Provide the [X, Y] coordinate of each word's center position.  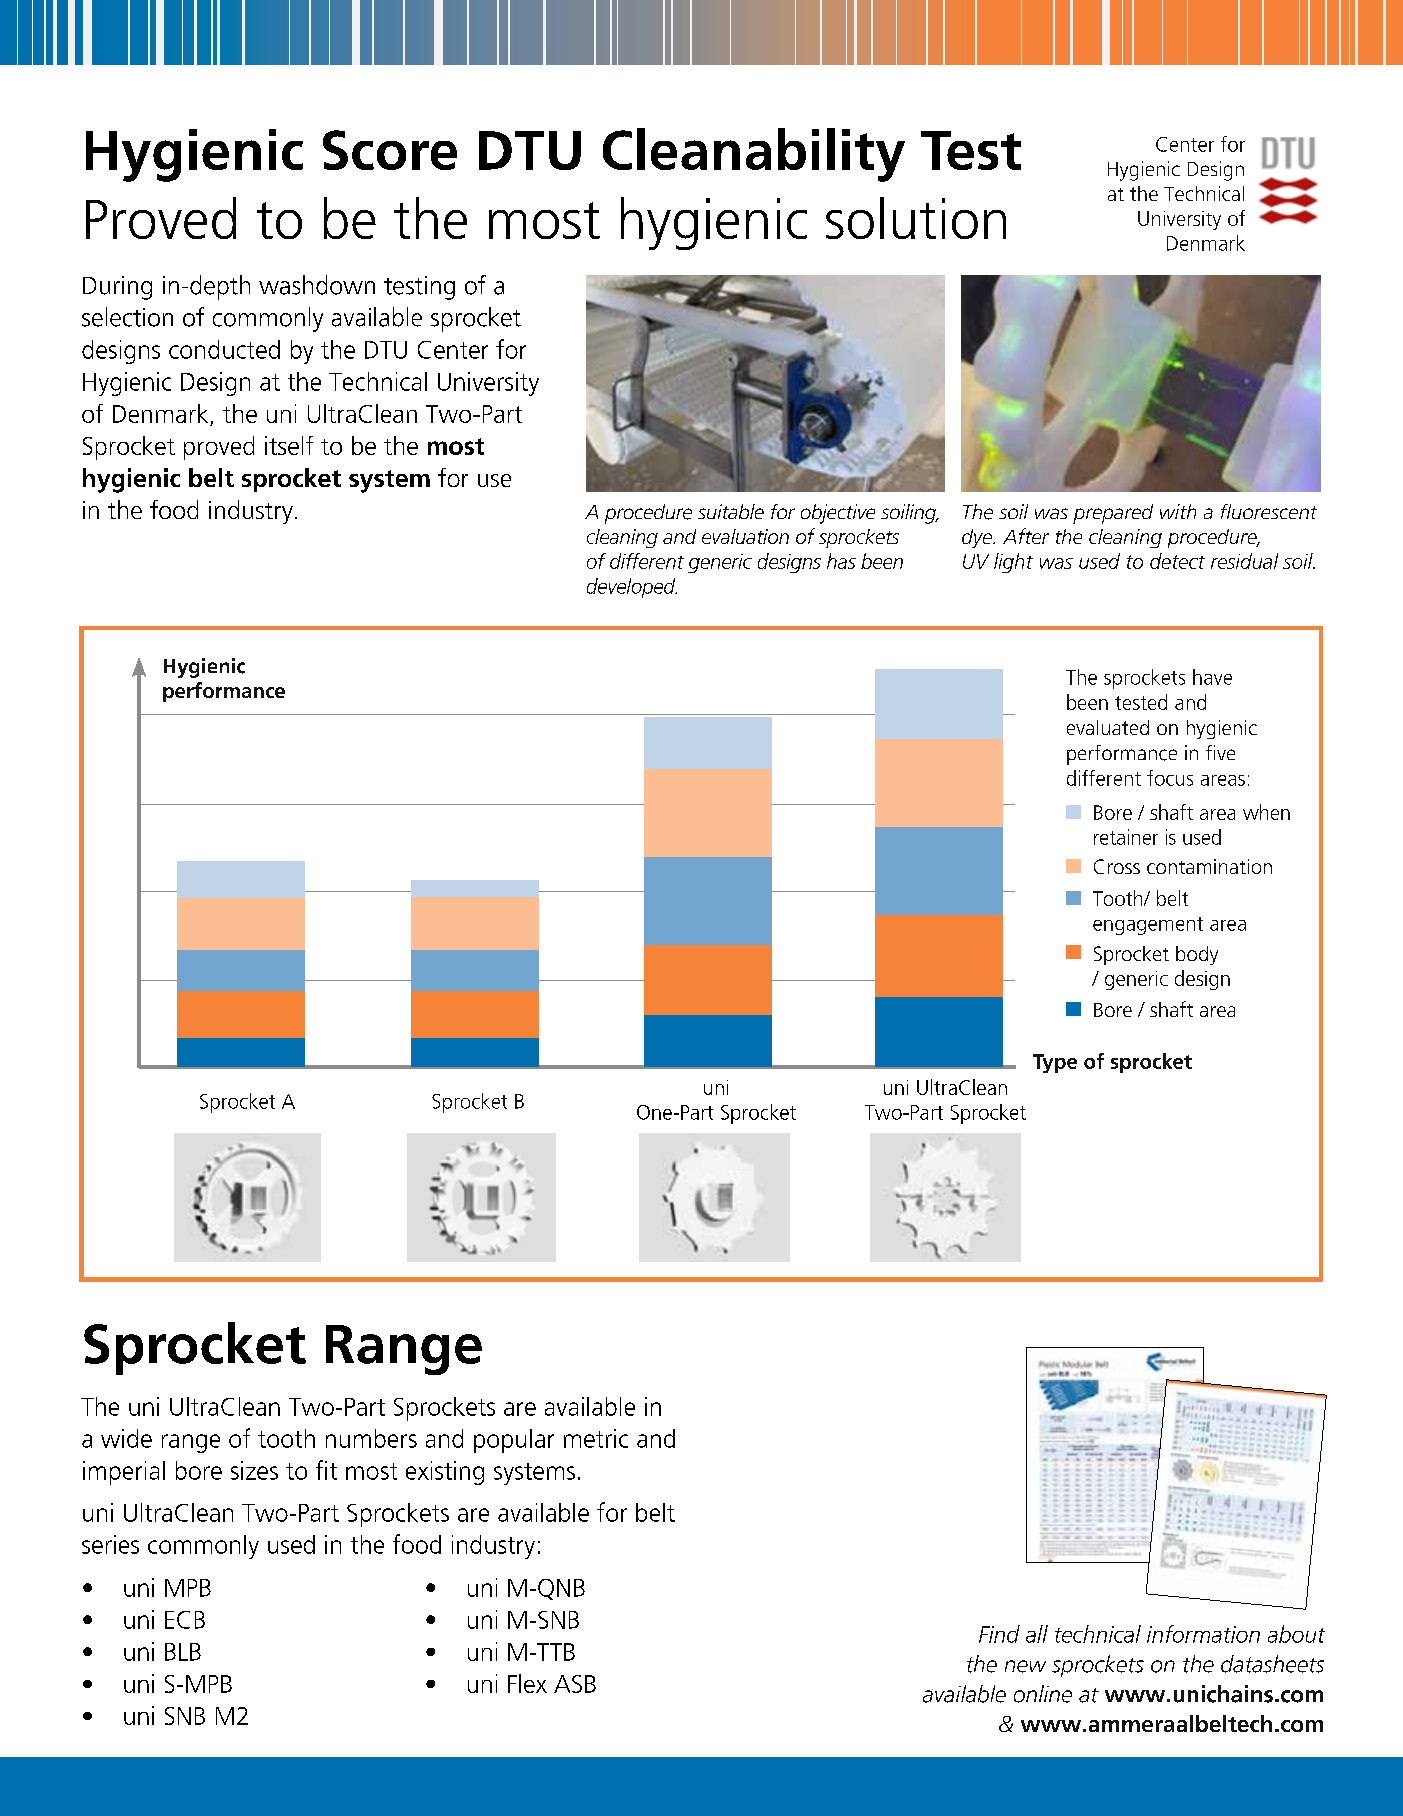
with [1178, 511]
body [1197, 955]
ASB [575, 1684]
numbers [371, 1438]
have [1212, 677]
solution [916, 218]
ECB [185, 1620]
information [1203, 1634]
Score [390, 150]
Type [1055, 1063]
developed [632, 588]
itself [289, 445]
